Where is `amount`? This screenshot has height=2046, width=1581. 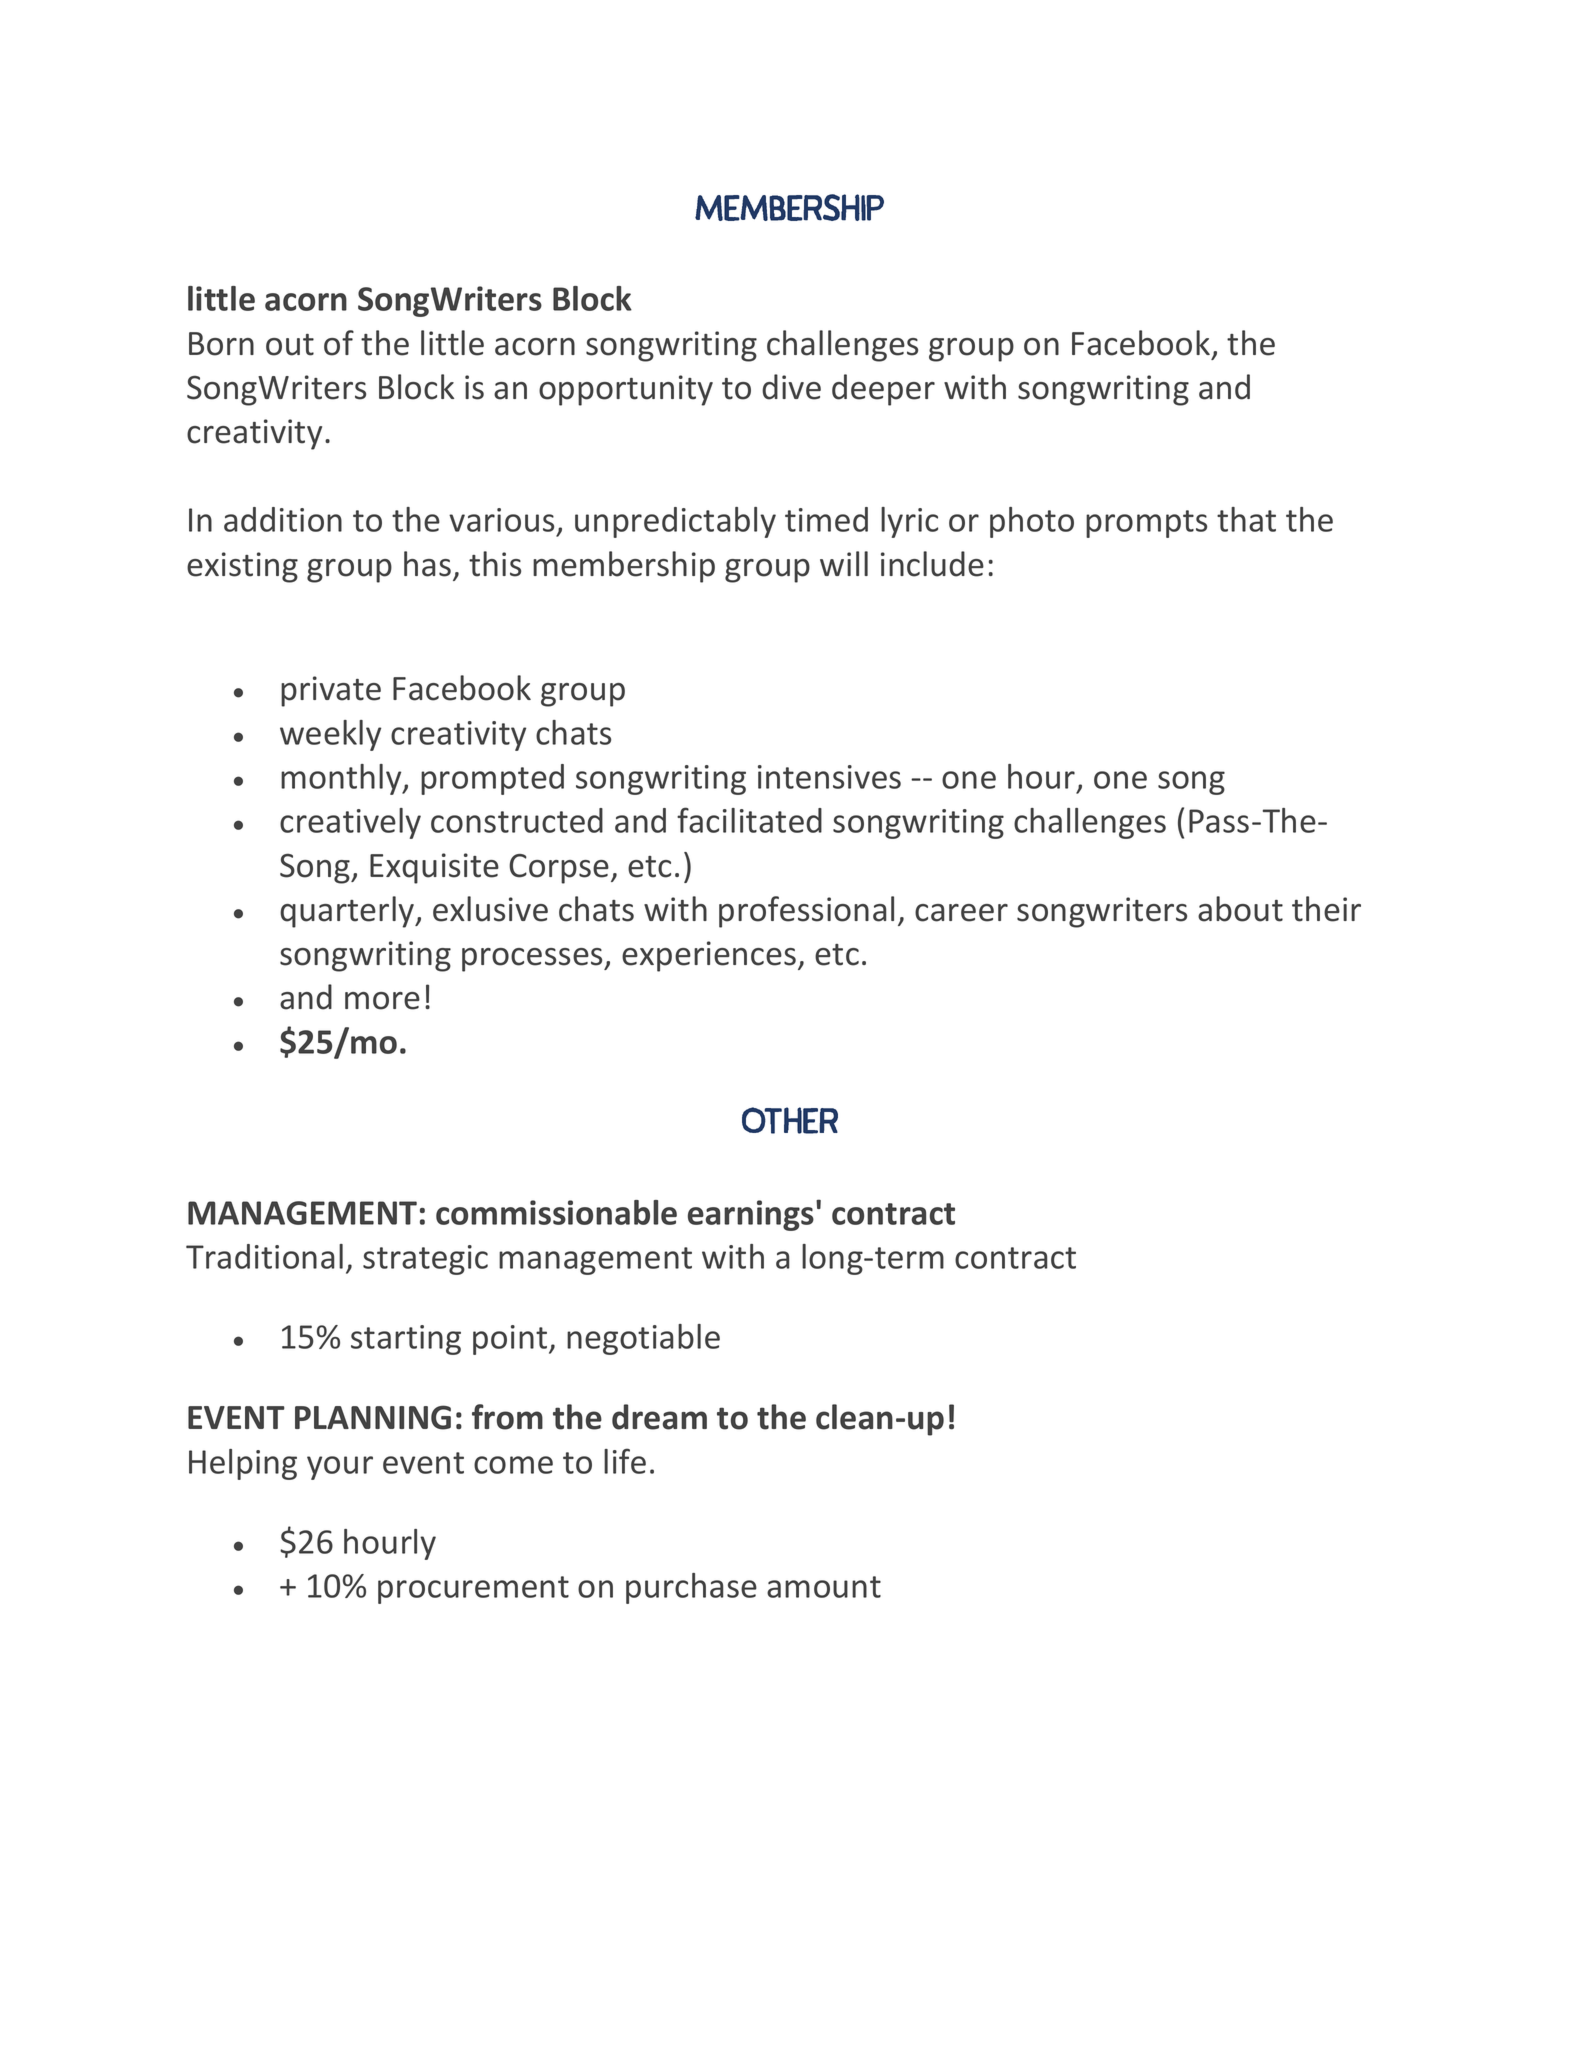
amount is located at coordinates (824, 1587).
